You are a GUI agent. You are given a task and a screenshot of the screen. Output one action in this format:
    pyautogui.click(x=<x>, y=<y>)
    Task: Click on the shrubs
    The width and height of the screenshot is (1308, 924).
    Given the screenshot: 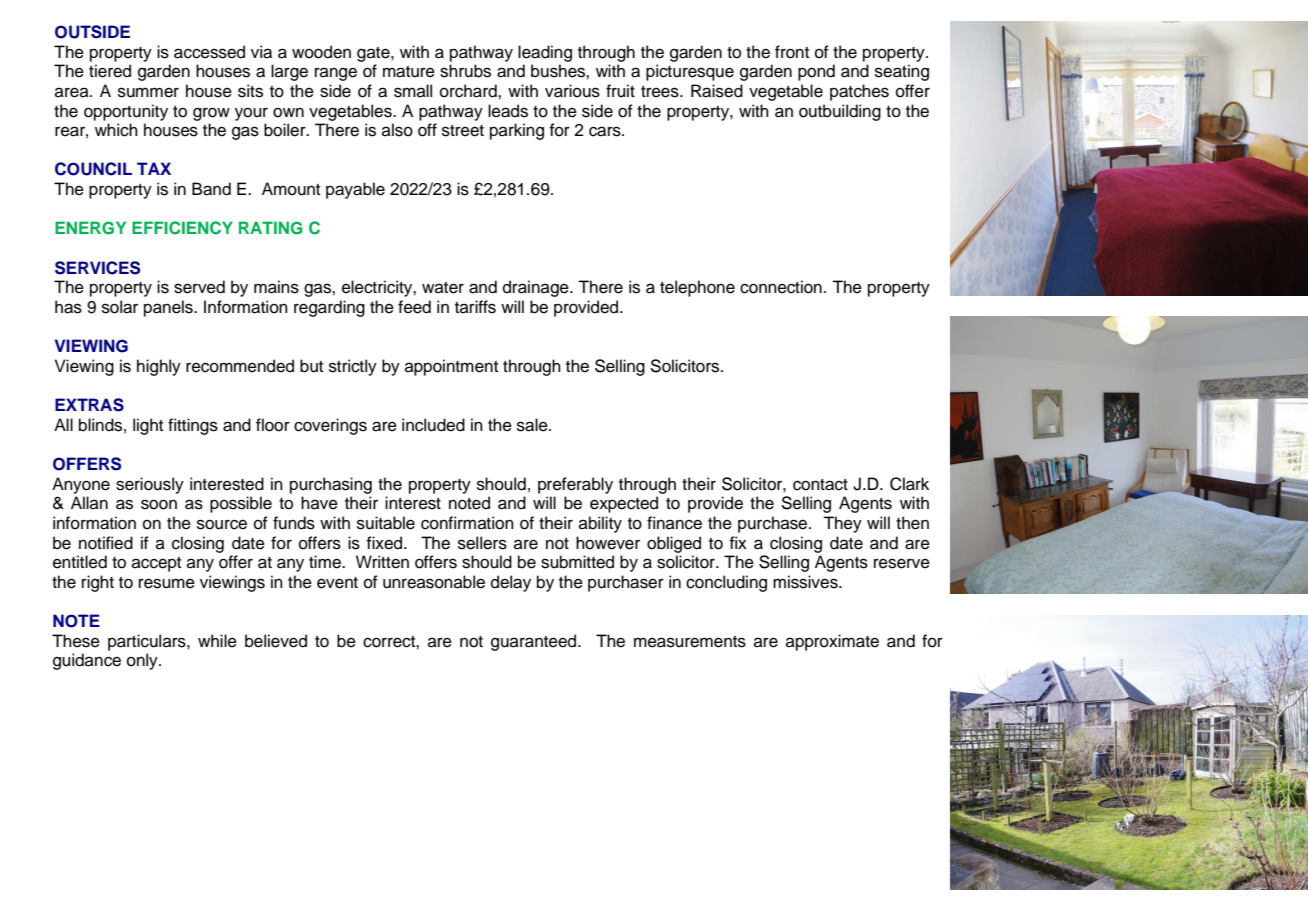 What is the action you would take?
    pyautogui.click(x=465, y=71)
